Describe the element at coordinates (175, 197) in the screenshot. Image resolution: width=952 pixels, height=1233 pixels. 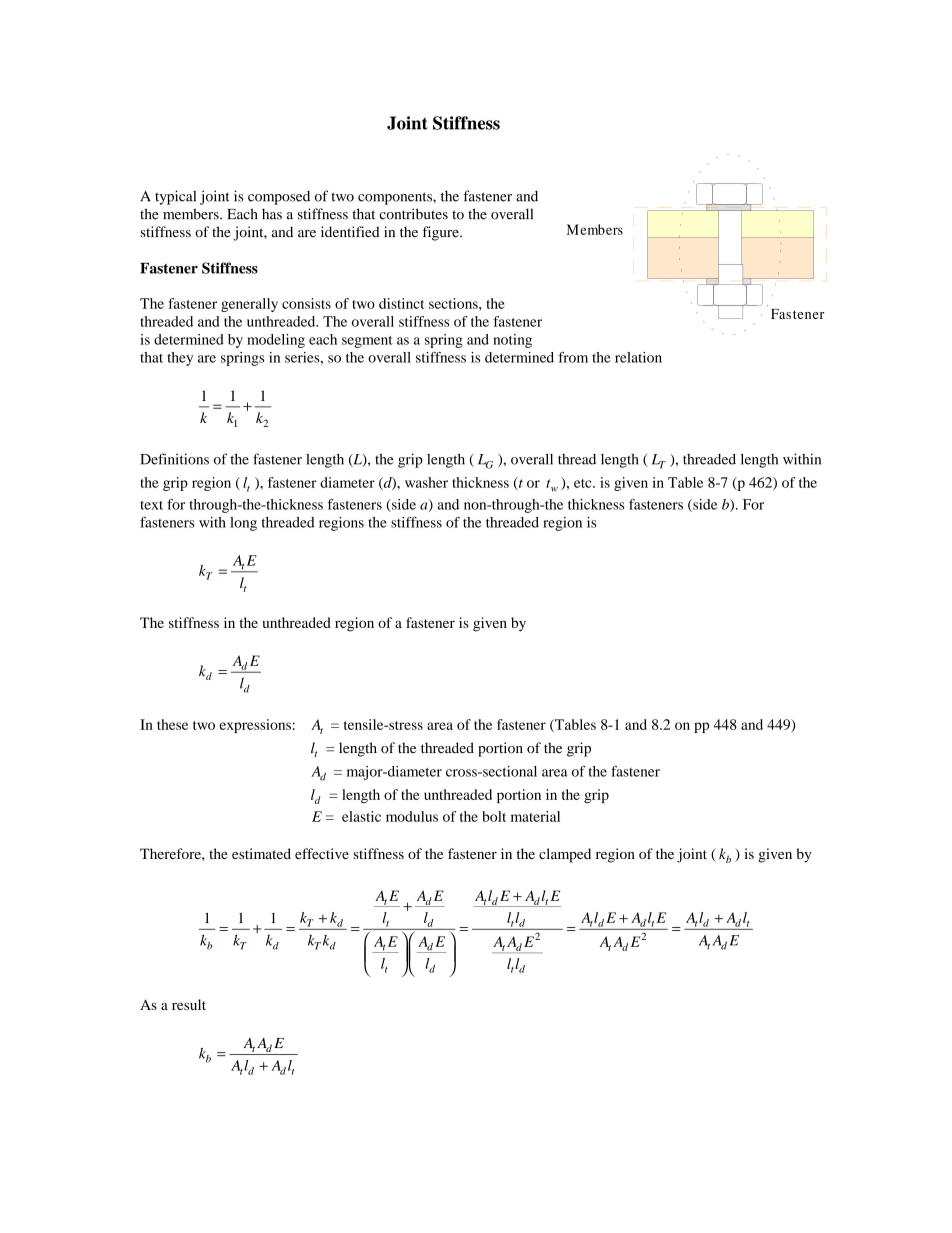
I see `typical` at that location.
